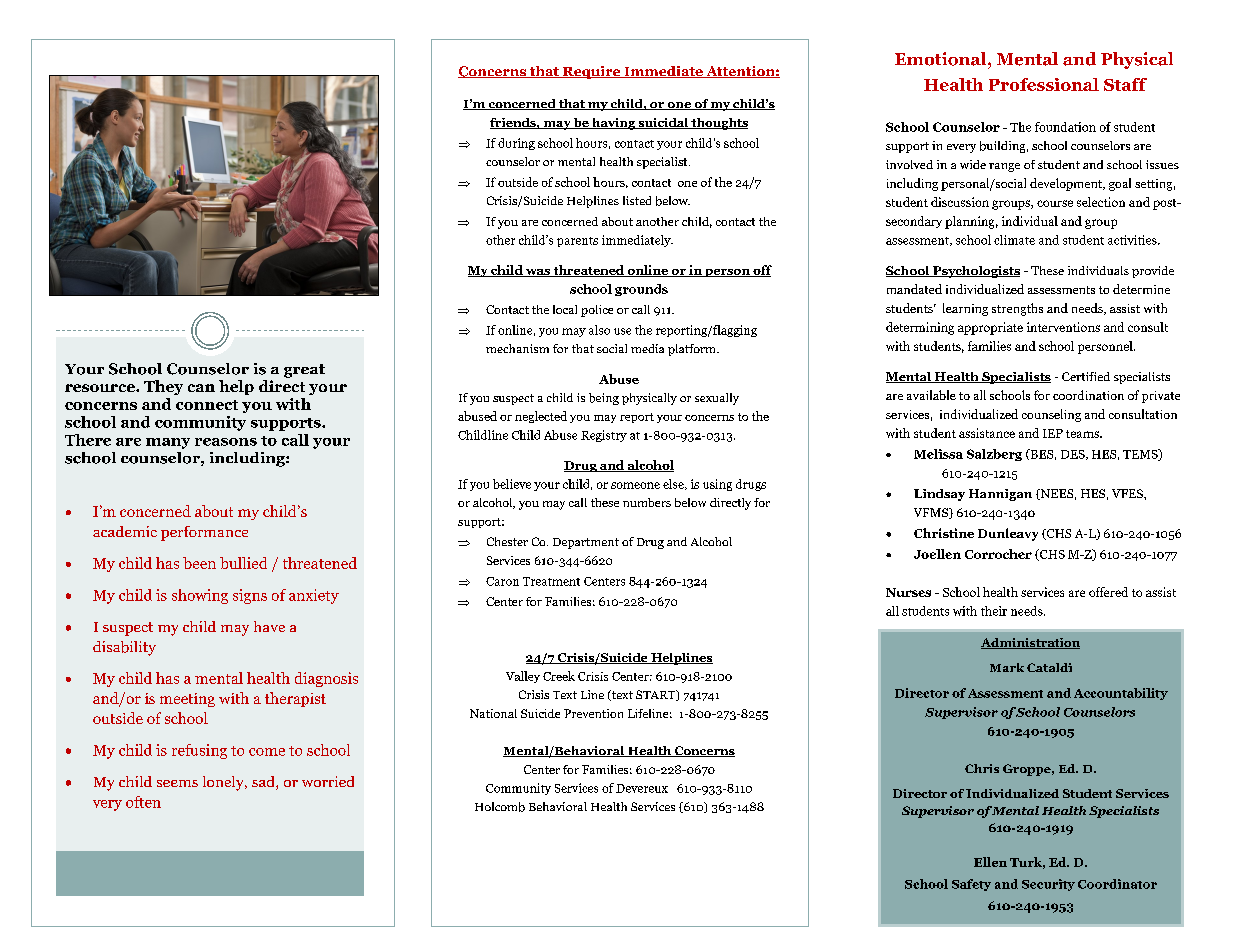 The width and height of the screenshot is (1233, 952). Describe the element at coordinates (591, 72) in the screenshot. I see `Require` at that location.
